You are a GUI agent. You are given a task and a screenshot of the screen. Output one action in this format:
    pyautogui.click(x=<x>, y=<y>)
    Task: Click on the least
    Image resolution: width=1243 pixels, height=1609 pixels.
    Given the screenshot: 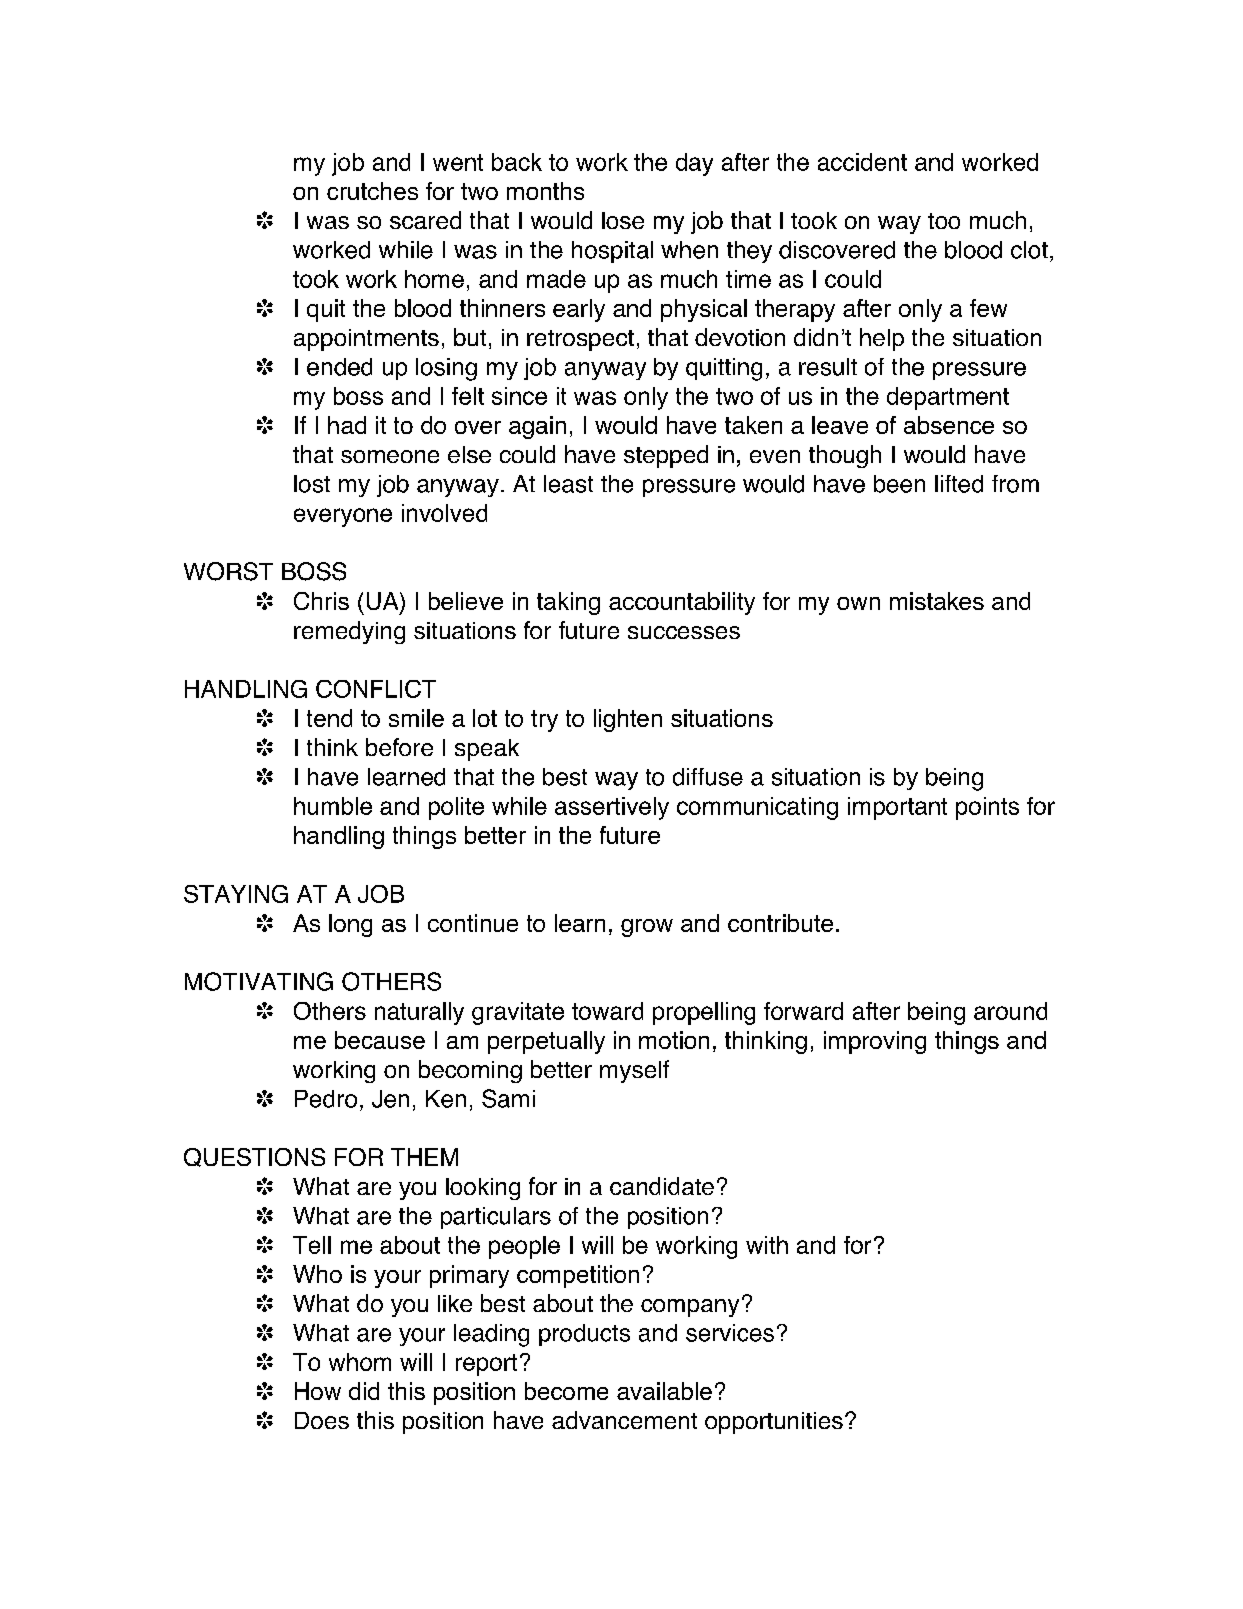 What is the action you would take?
    pyautogui.click(x=568, y=484)
